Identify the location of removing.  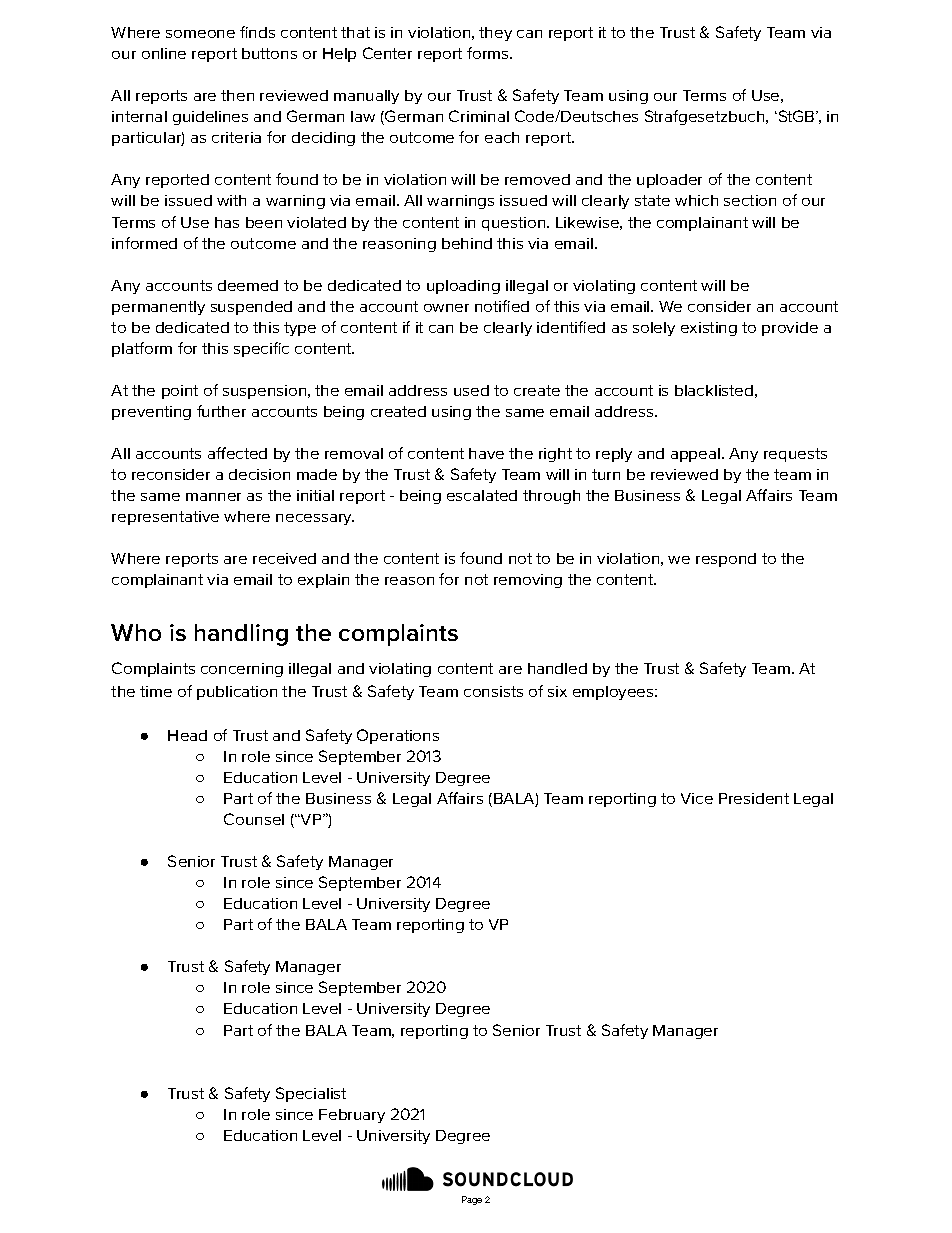
(528, 581).
